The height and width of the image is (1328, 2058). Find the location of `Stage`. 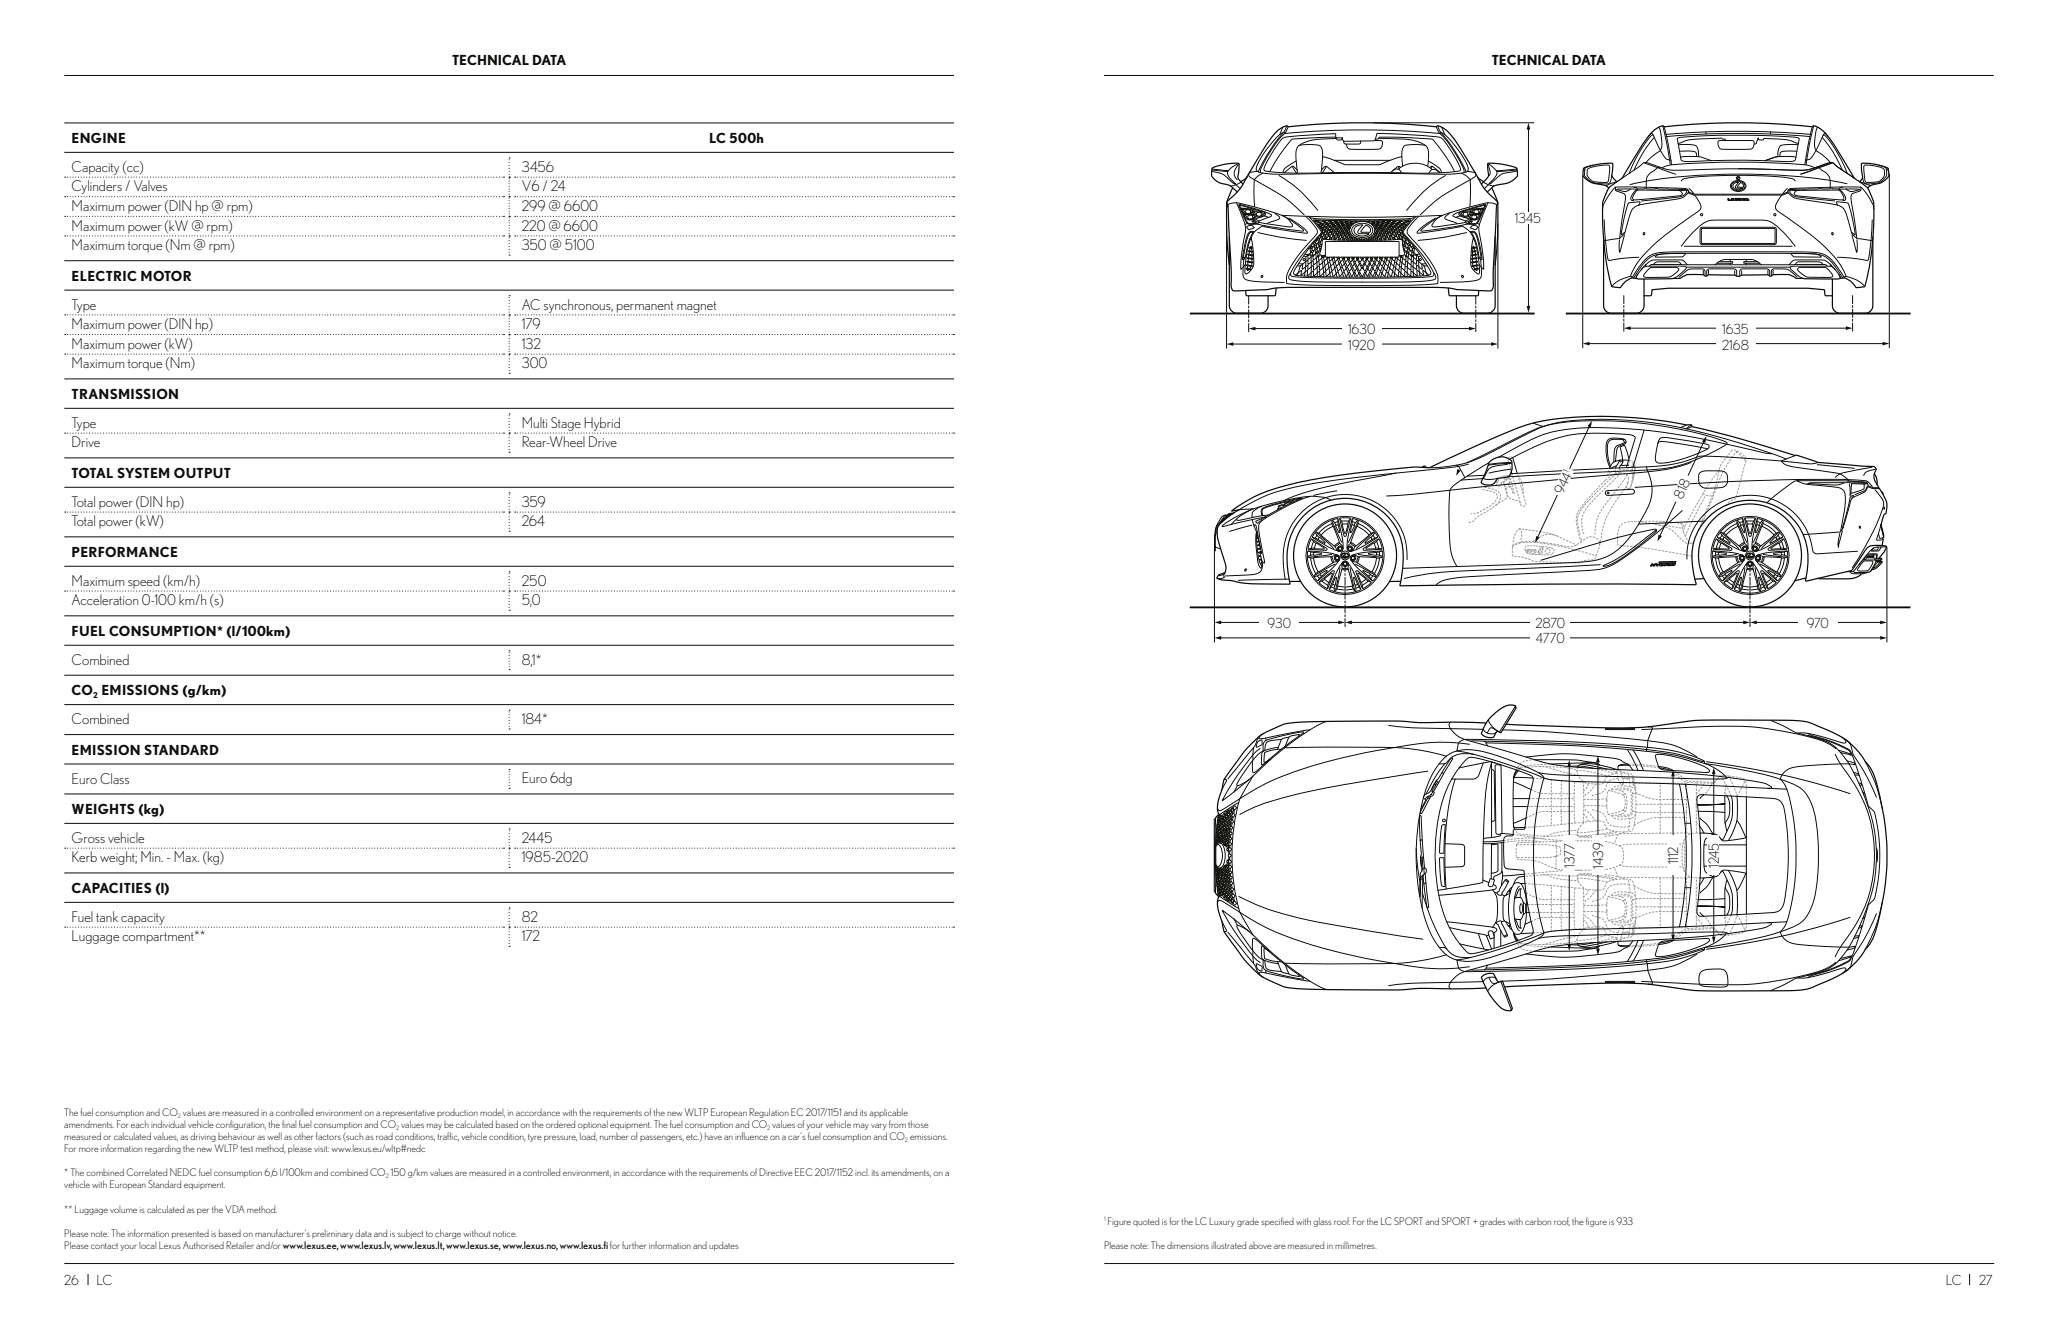

Stage is located at coordinates (566, 425).
